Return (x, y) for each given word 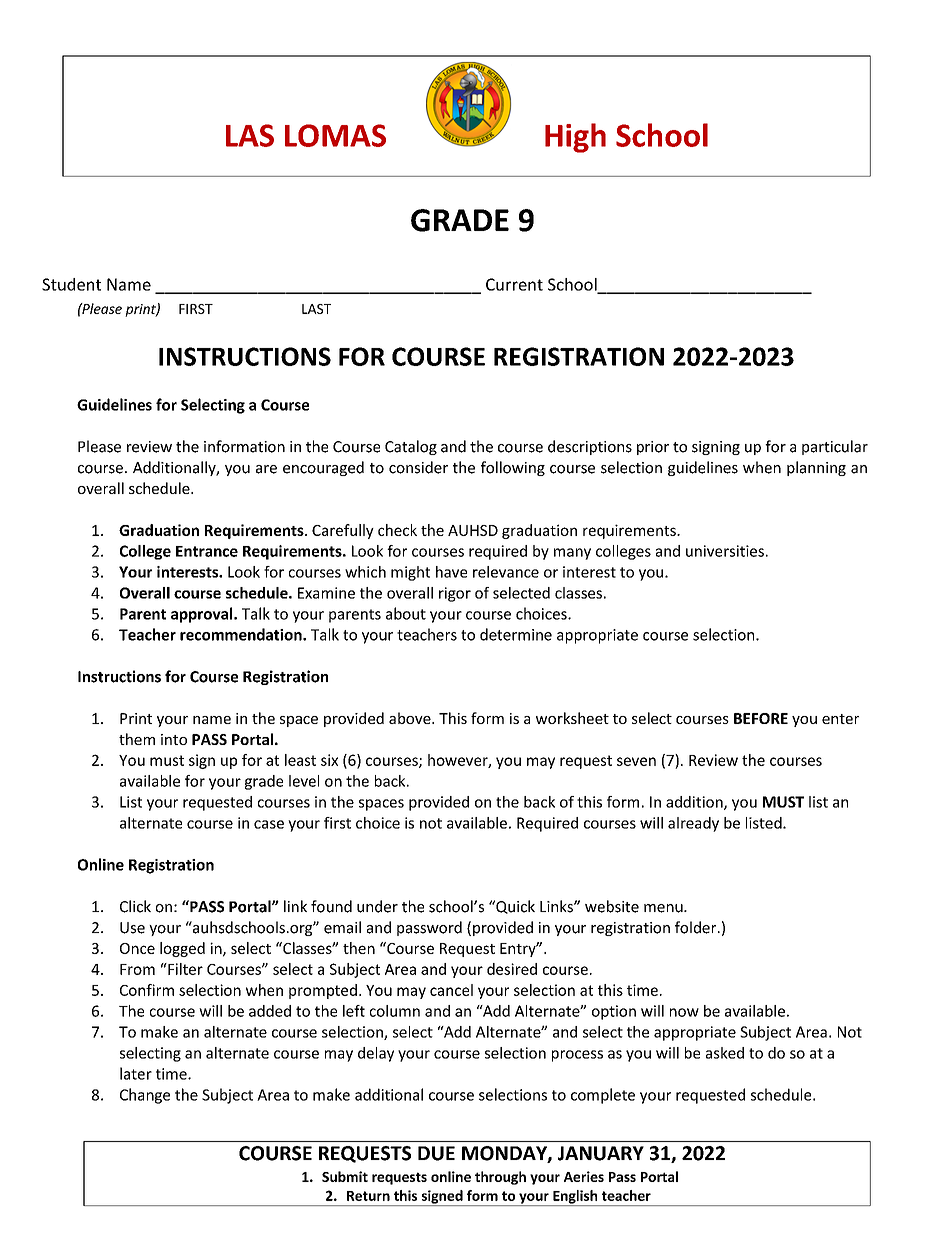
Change (145, 1096)
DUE (436, 1153)
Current (514, 284)
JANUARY (601, 1153)
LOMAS (335, 135)
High (575, 138)
